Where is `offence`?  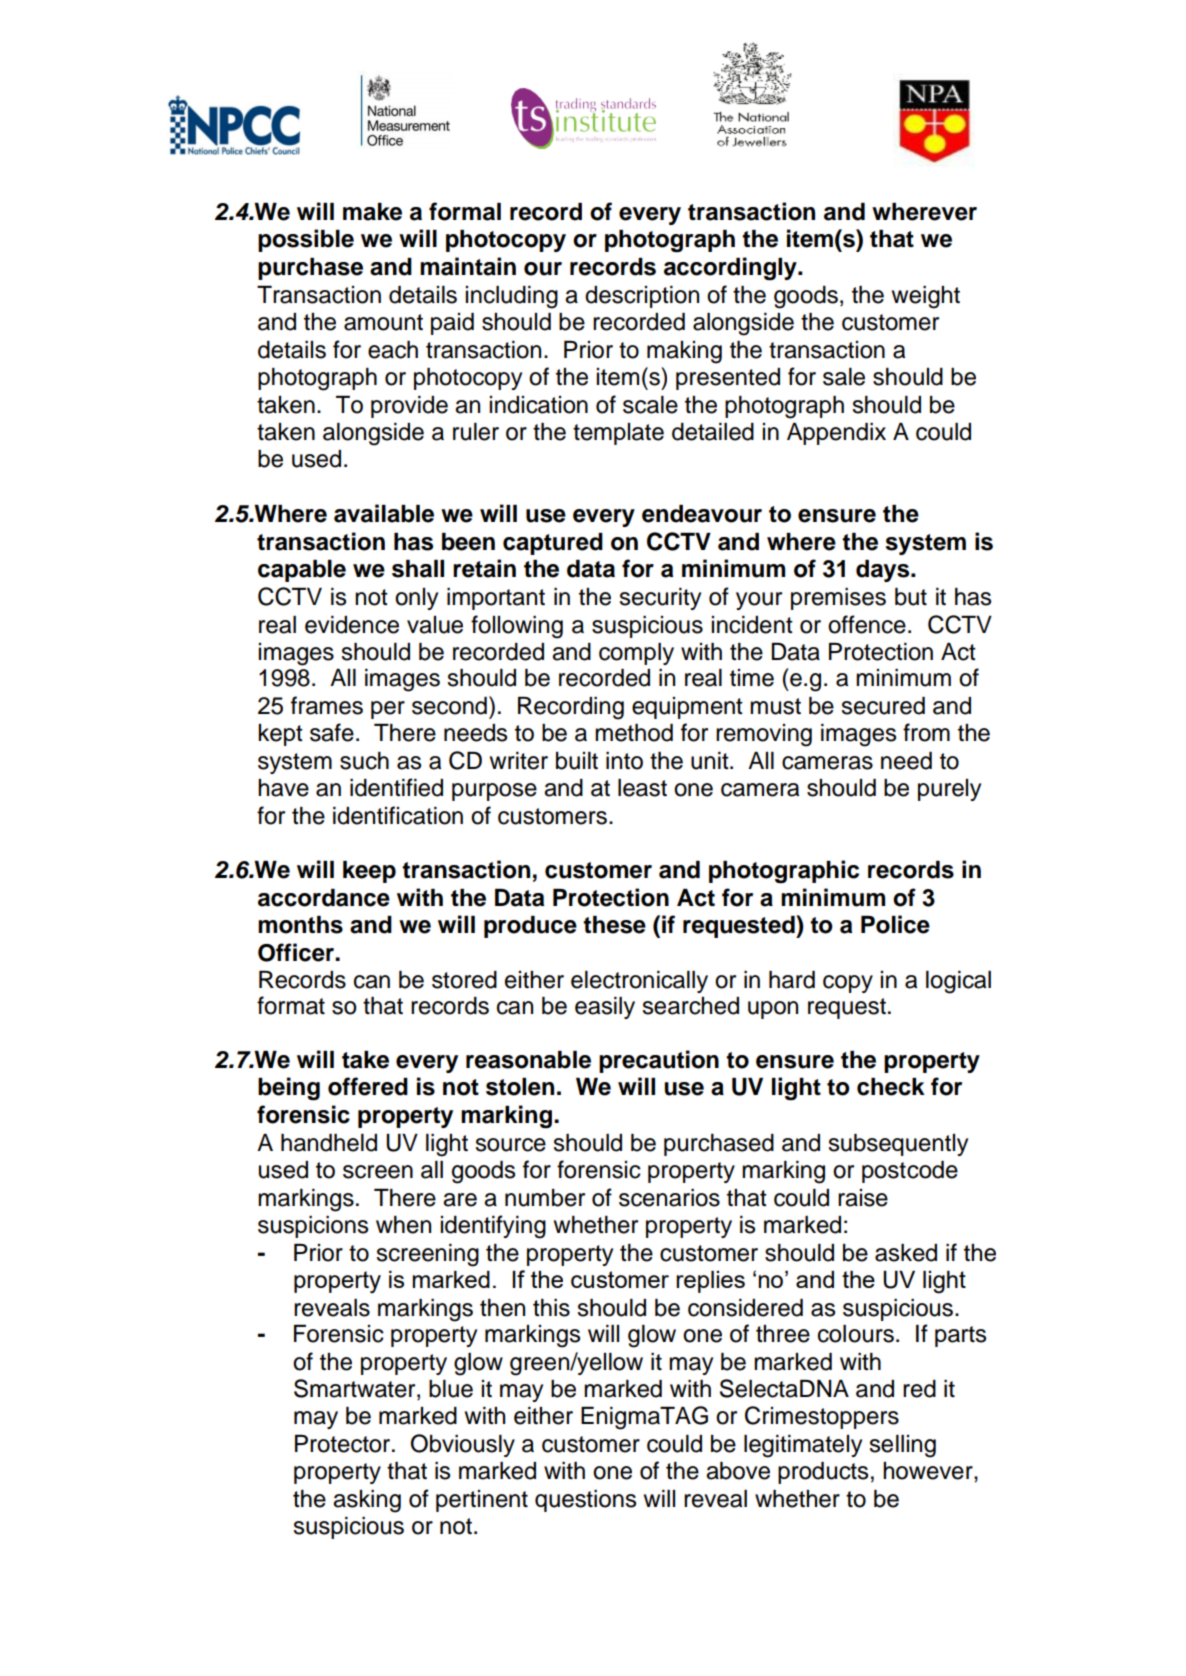
offence is located at coordinates (867, 624).
